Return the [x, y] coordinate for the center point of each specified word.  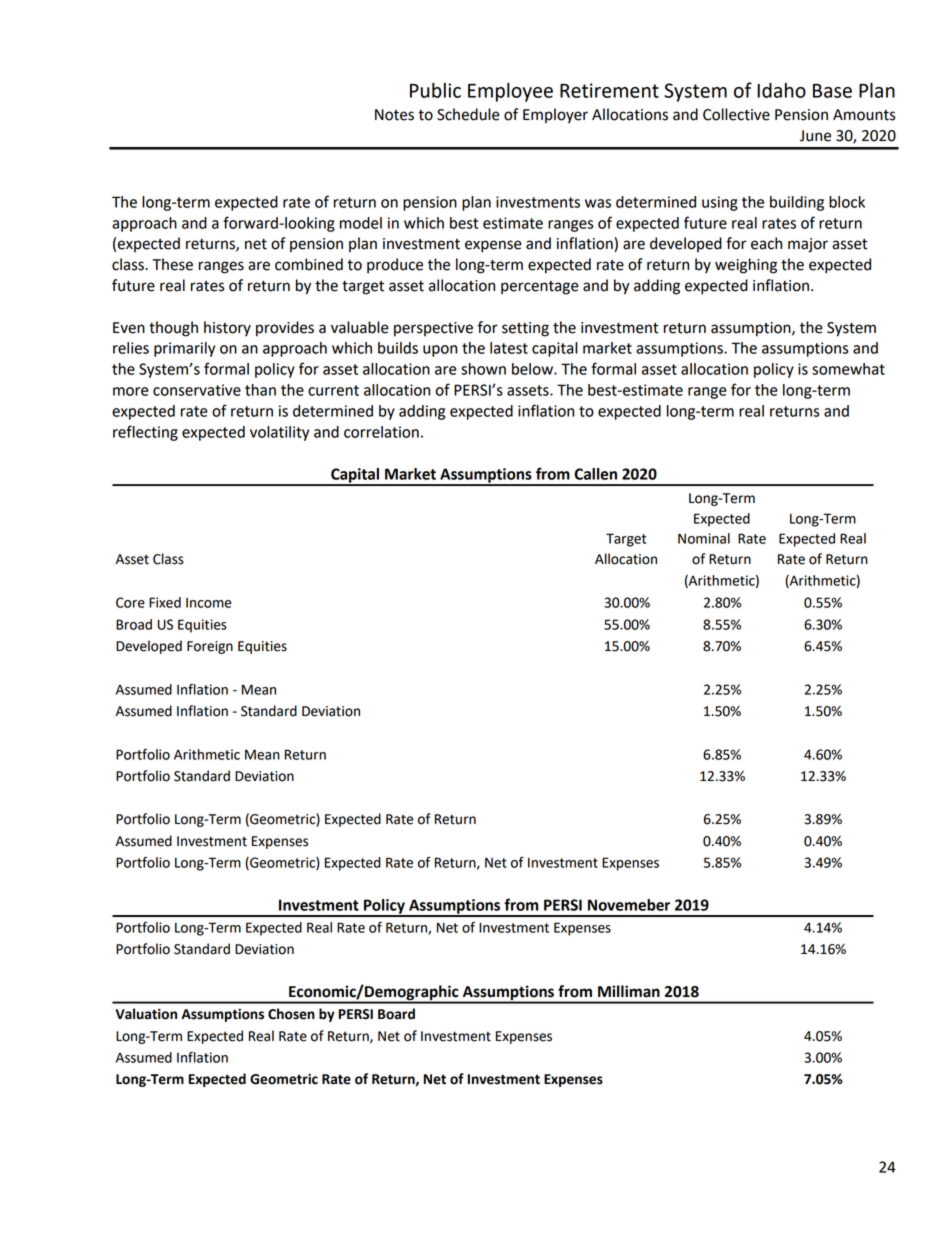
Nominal [704, 538]
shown [483, 369]
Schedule [468, 114]
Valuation [146, 1014]
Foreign [210, 647]
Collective [736, 114]
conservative [197, 390]
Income [208, 603]
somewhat [848, 369]
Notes [394, 115]
